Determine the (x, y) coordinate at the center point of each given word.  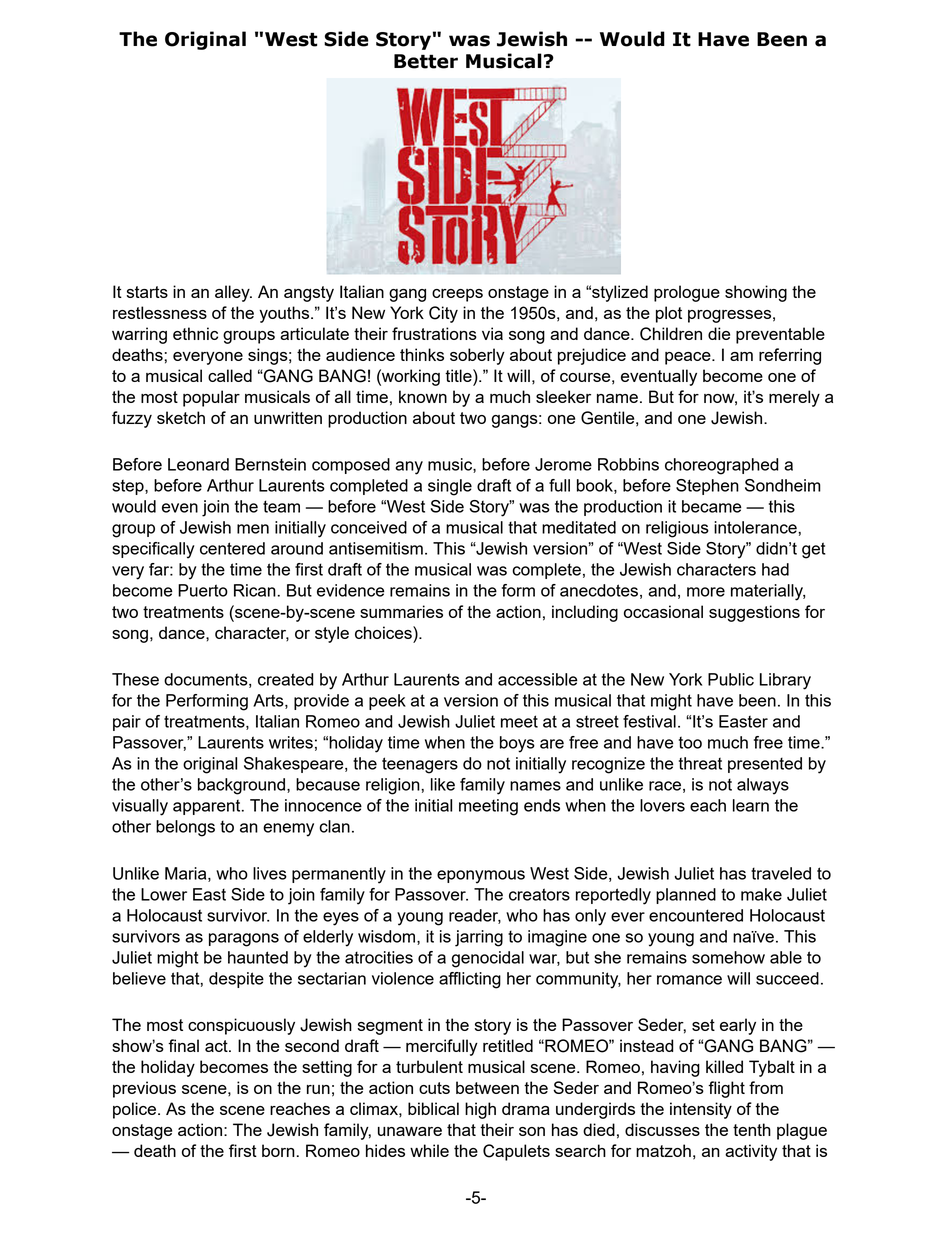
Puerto (203, 590)
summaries (401, 611)
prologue (687, 293)
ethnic (195, 333)
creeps (457, 295)
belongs (185, 828)
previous (144, 1089)
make (761, 894)
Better (426, 61)
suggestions (754, 613)
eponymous (481, 877)
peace (689, 358)
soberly (477, 356)
